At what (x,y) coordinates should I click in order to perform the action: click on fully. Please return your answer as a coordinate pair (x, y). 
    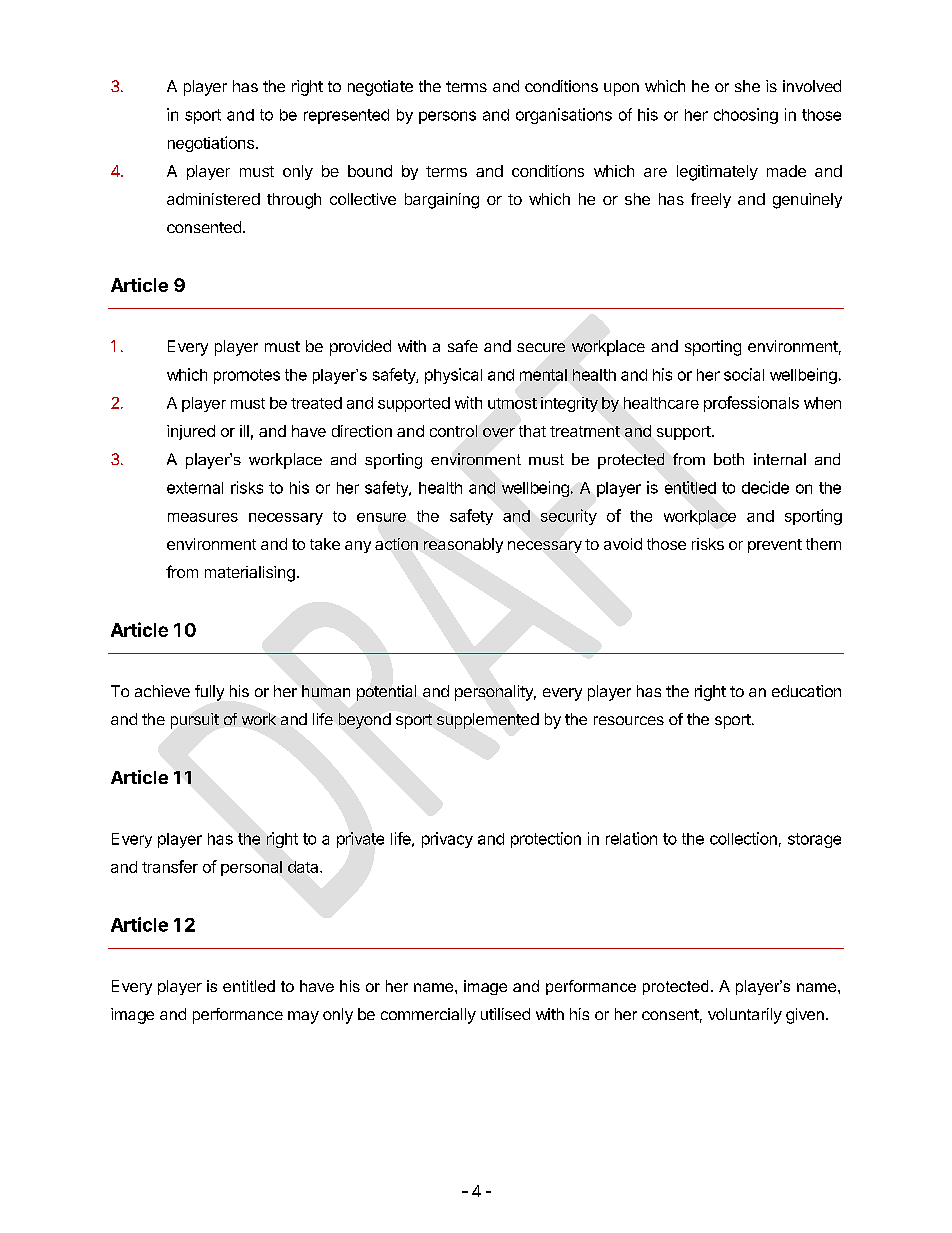
    Looking at the image, I should click on (209, 693).
